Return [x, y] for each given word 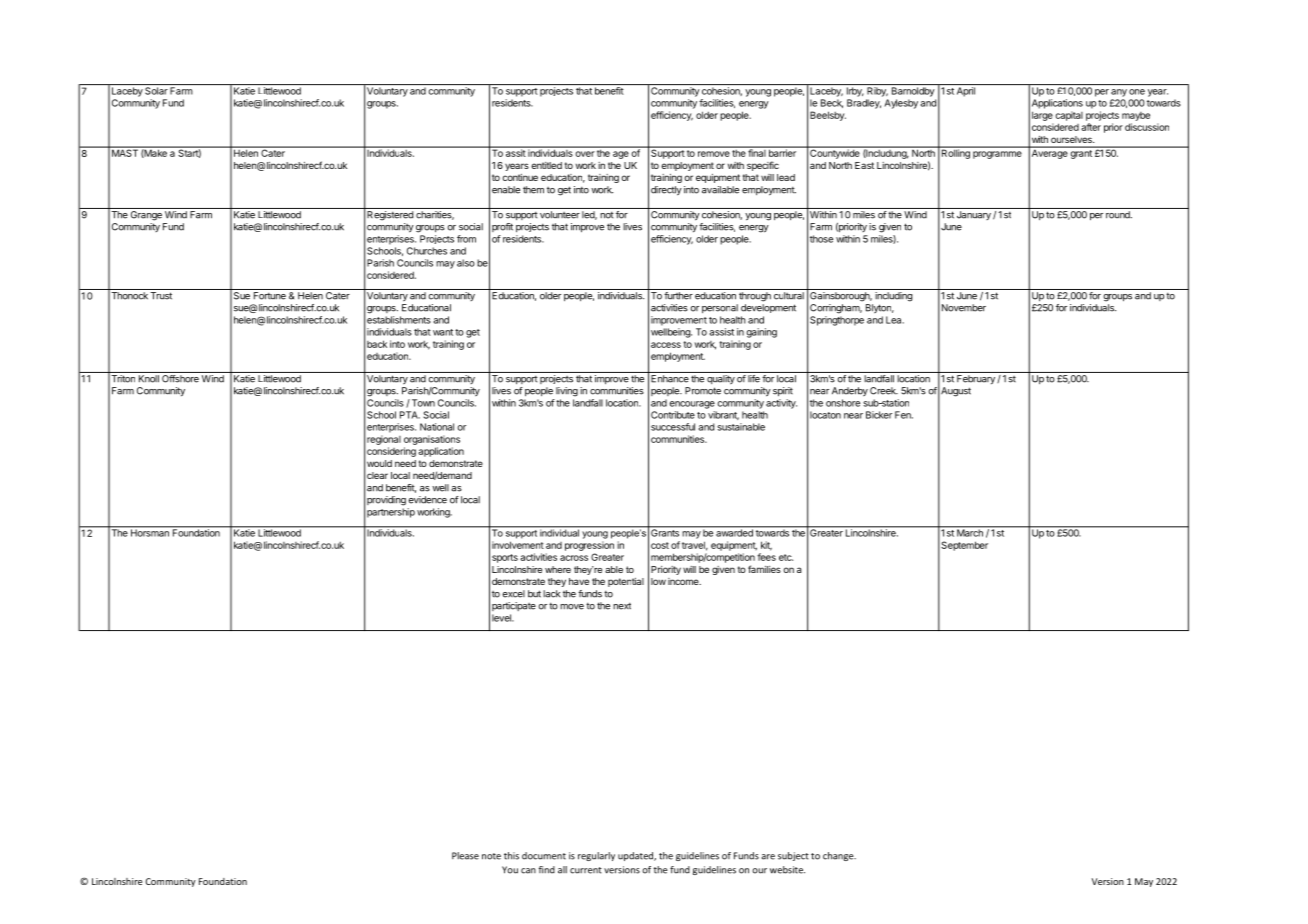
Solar [156, 91]
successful [673, 427]
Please [465, 856]
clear [377, 475]
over [585, 154]
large [1042, 116]
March [970, 532]
